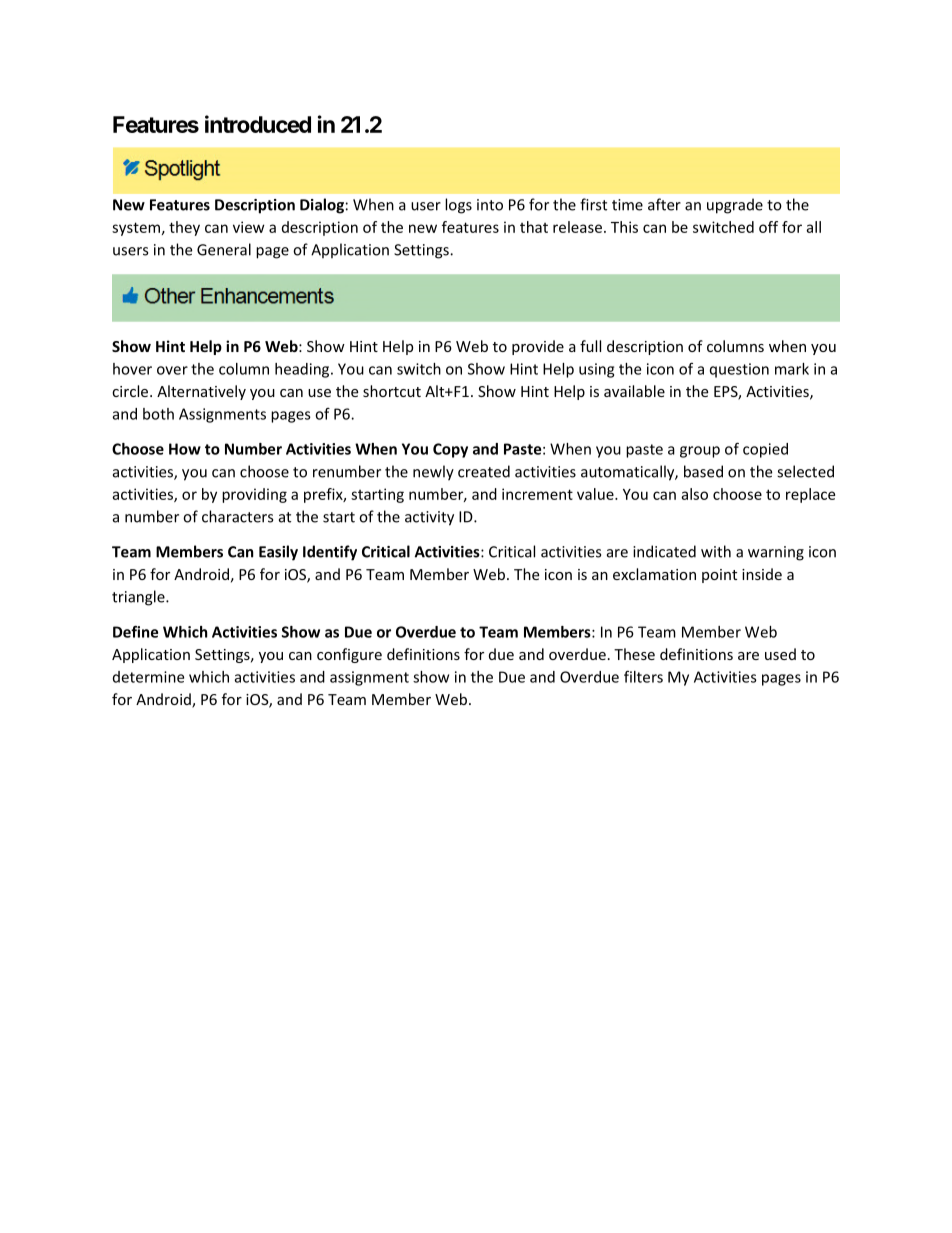  Describe the element at coordinates (349, 655) in the page. I see `configure` at that location.
